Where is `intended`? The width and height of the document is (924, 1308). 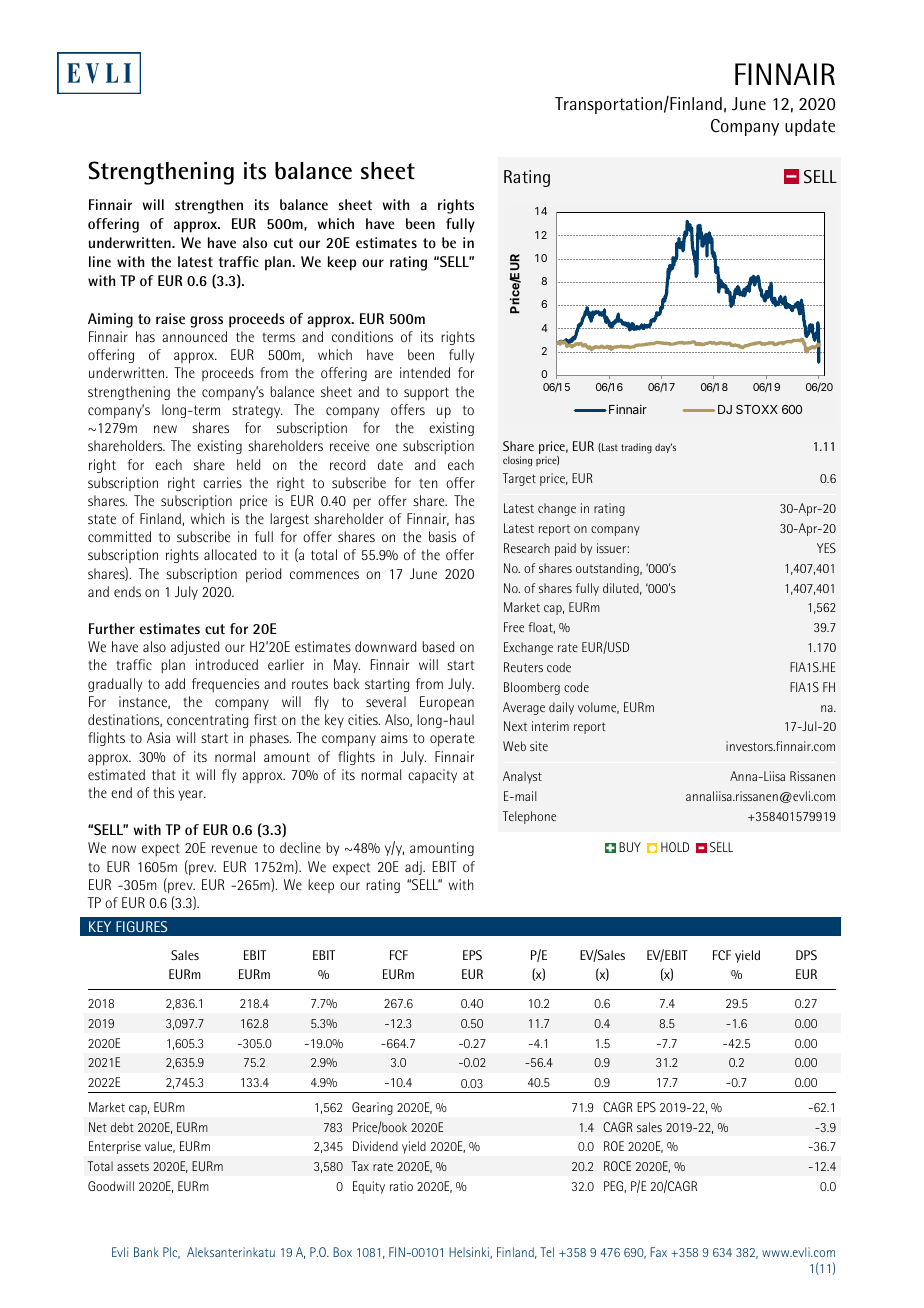
intended is located at coordinates (425, 372).
